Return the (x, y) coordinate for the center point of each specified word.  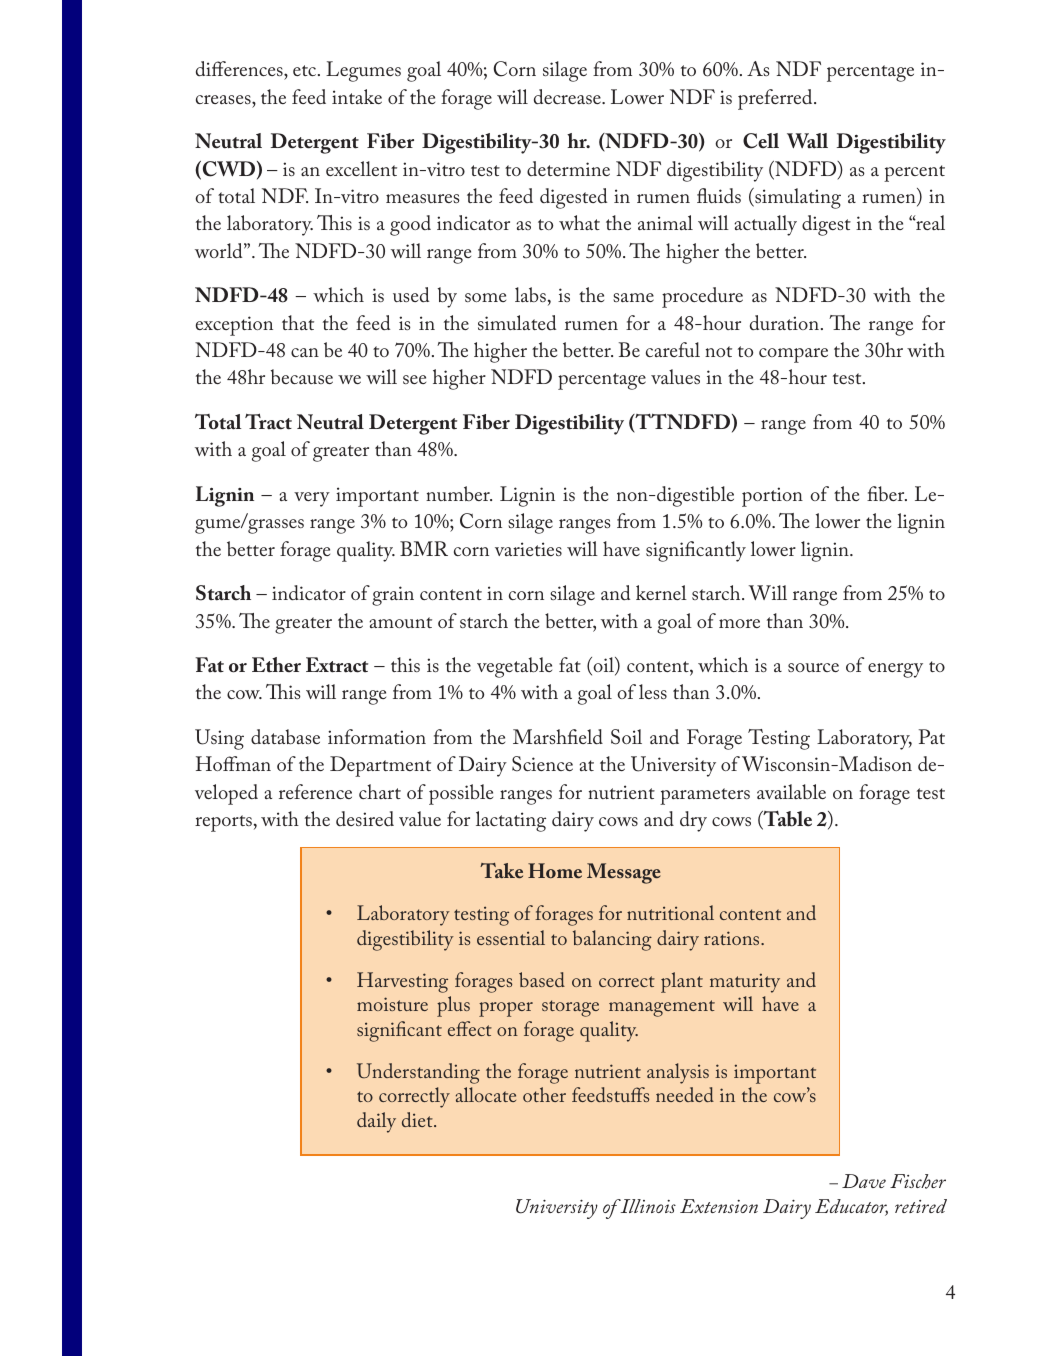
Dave (864, 1181)
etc (306, 70)
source (813, 667)
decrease (568, 96)
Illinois (647, 1206)
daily (376, 1122)
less (653, 691)
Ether (276, 665)
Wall (807, 141)
